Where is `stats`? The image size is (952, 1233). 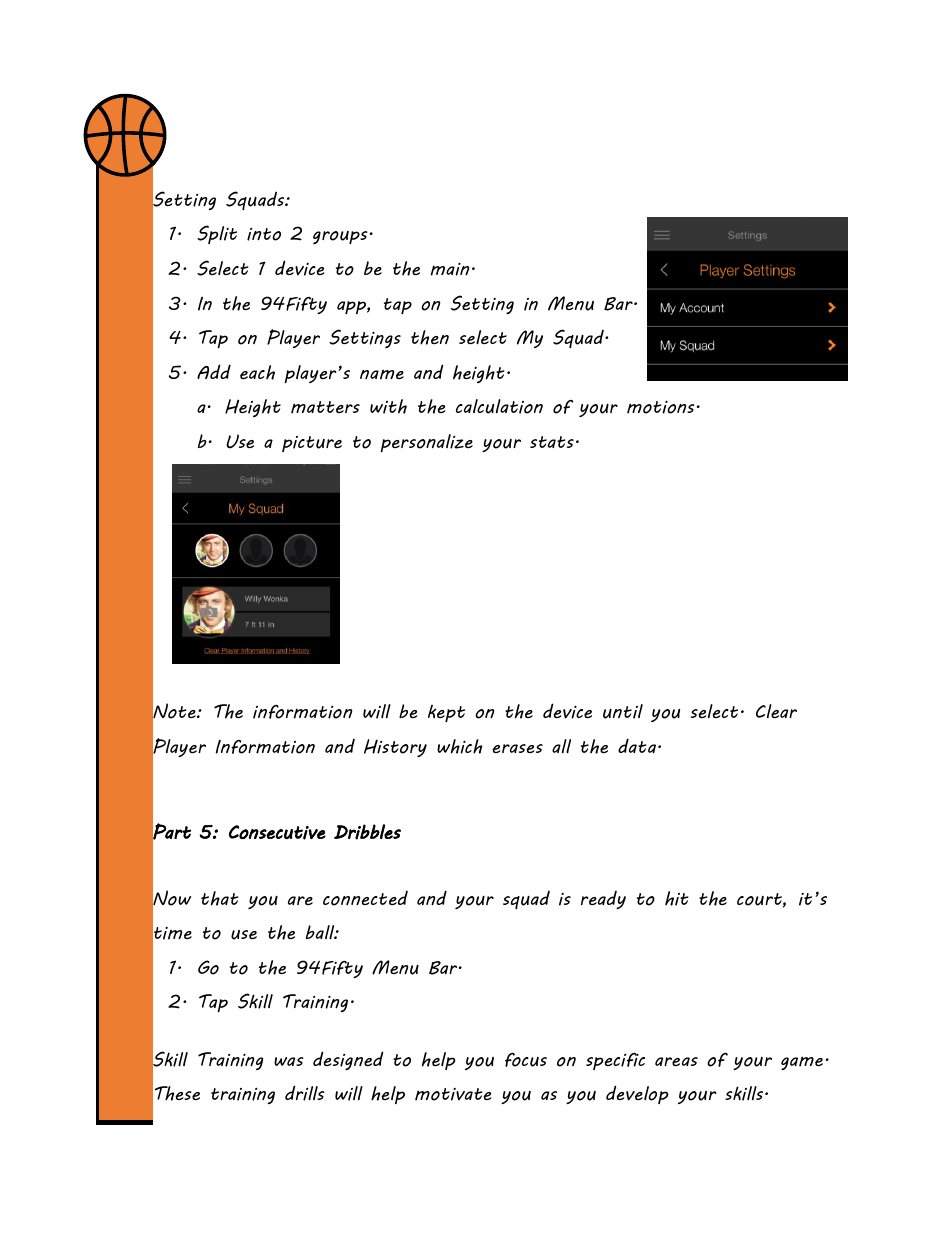
stats is located at coordinates (552, 442).
